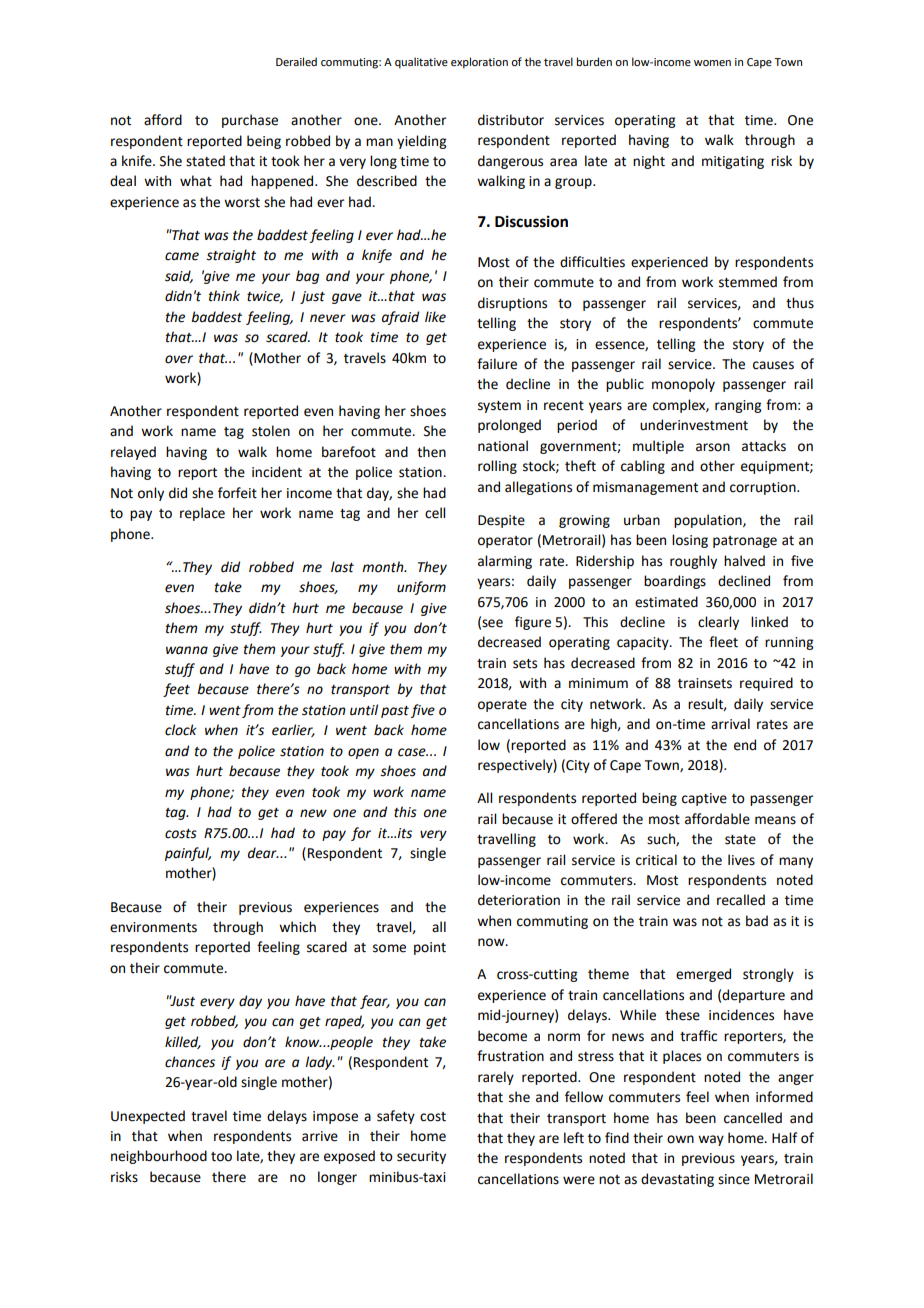 The width and height of the screenshot is (924, 1308). I want to click on dear, so click(263, 853).
